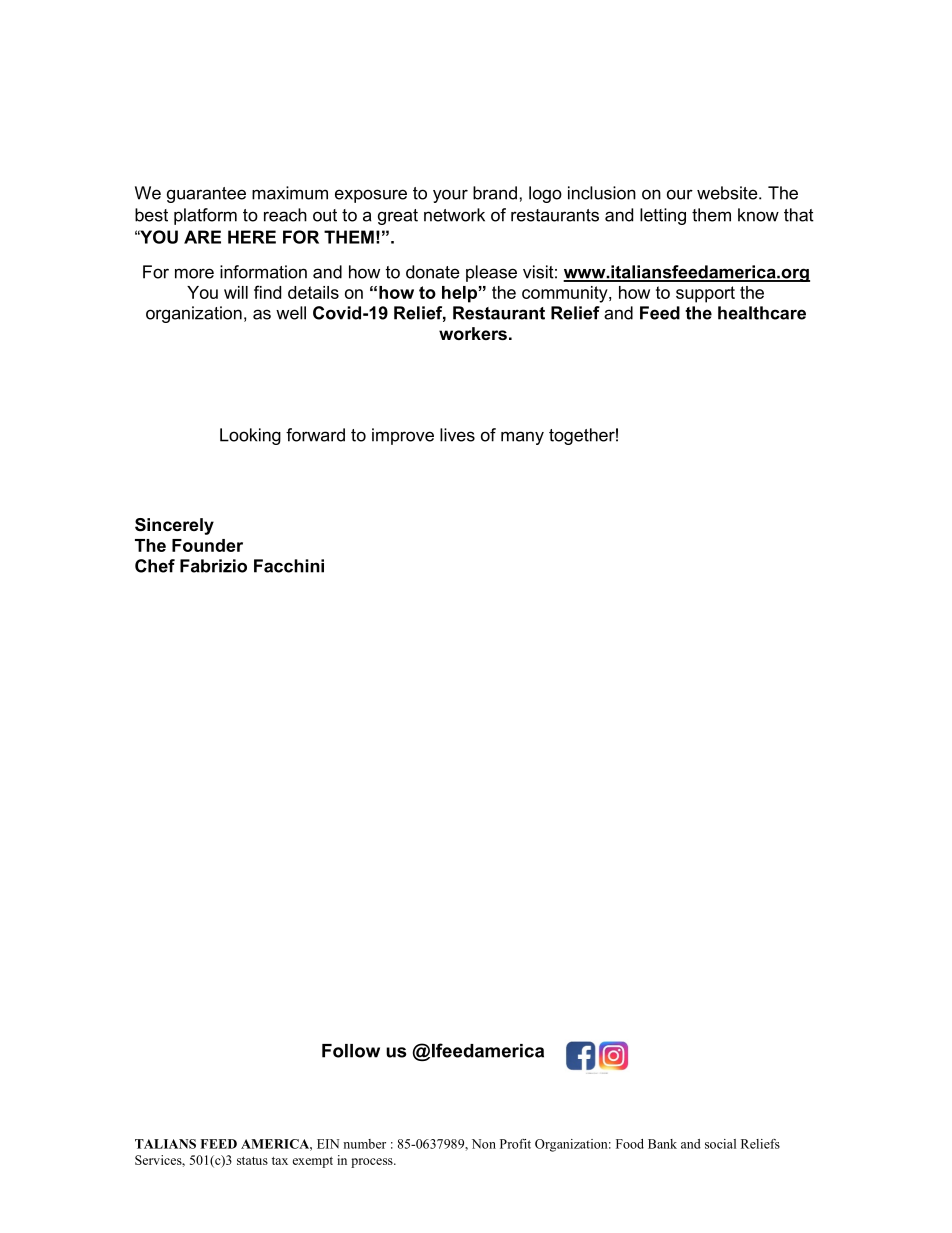 This image has height=1233, width=952. Describe the element at coordinates (351, 1051) in the image. I see `Follow` at that location.
